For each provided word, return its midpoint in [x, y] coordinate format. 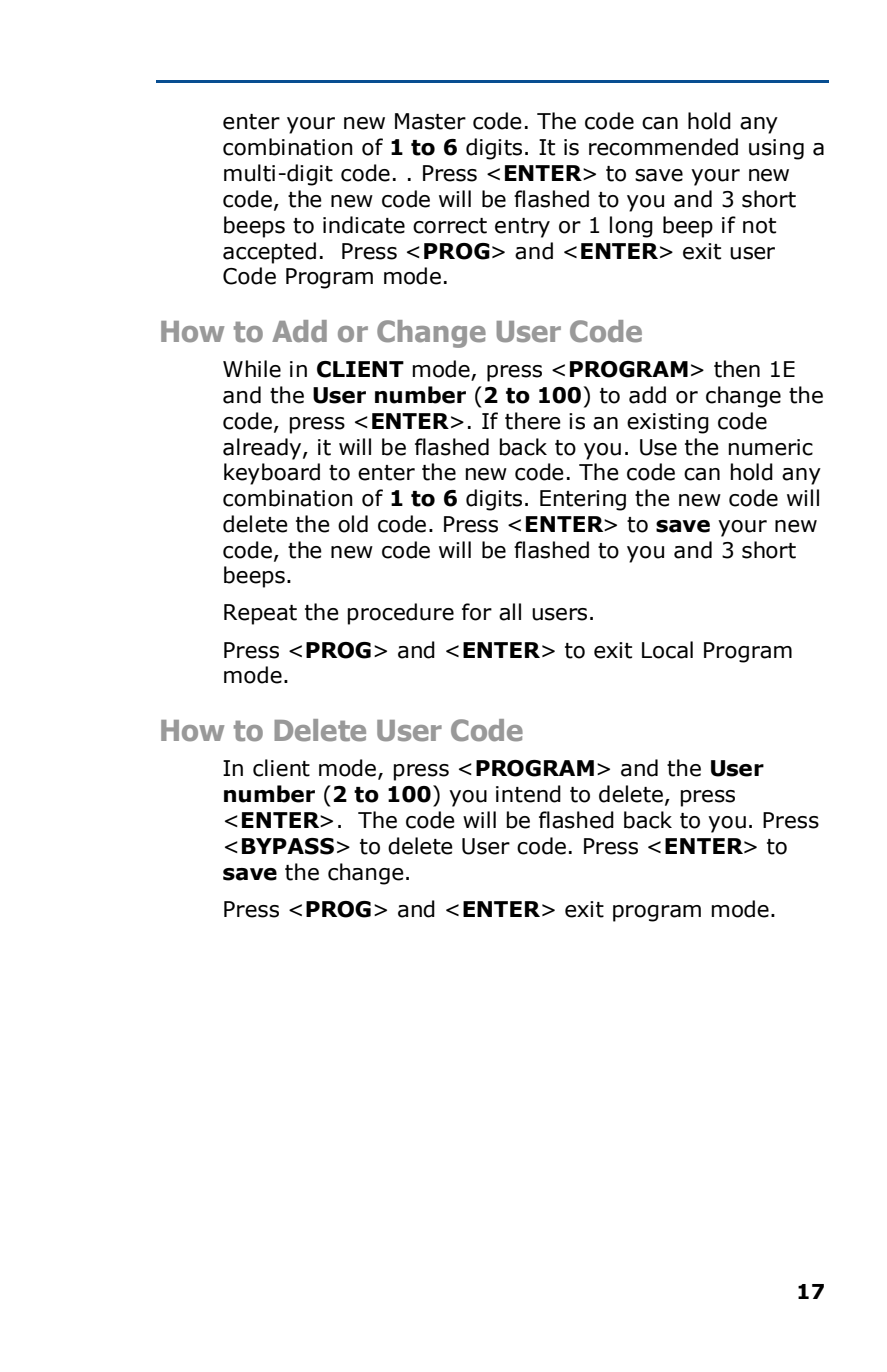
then [737, 369]
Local [667, 650]
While [252, 369]
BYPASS [288, 846]
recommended [663, 147]
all [510, 612]
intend [528, 794]
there [533, 421]
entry [522, 228]
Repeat [260, 614]
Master [430, 121]
